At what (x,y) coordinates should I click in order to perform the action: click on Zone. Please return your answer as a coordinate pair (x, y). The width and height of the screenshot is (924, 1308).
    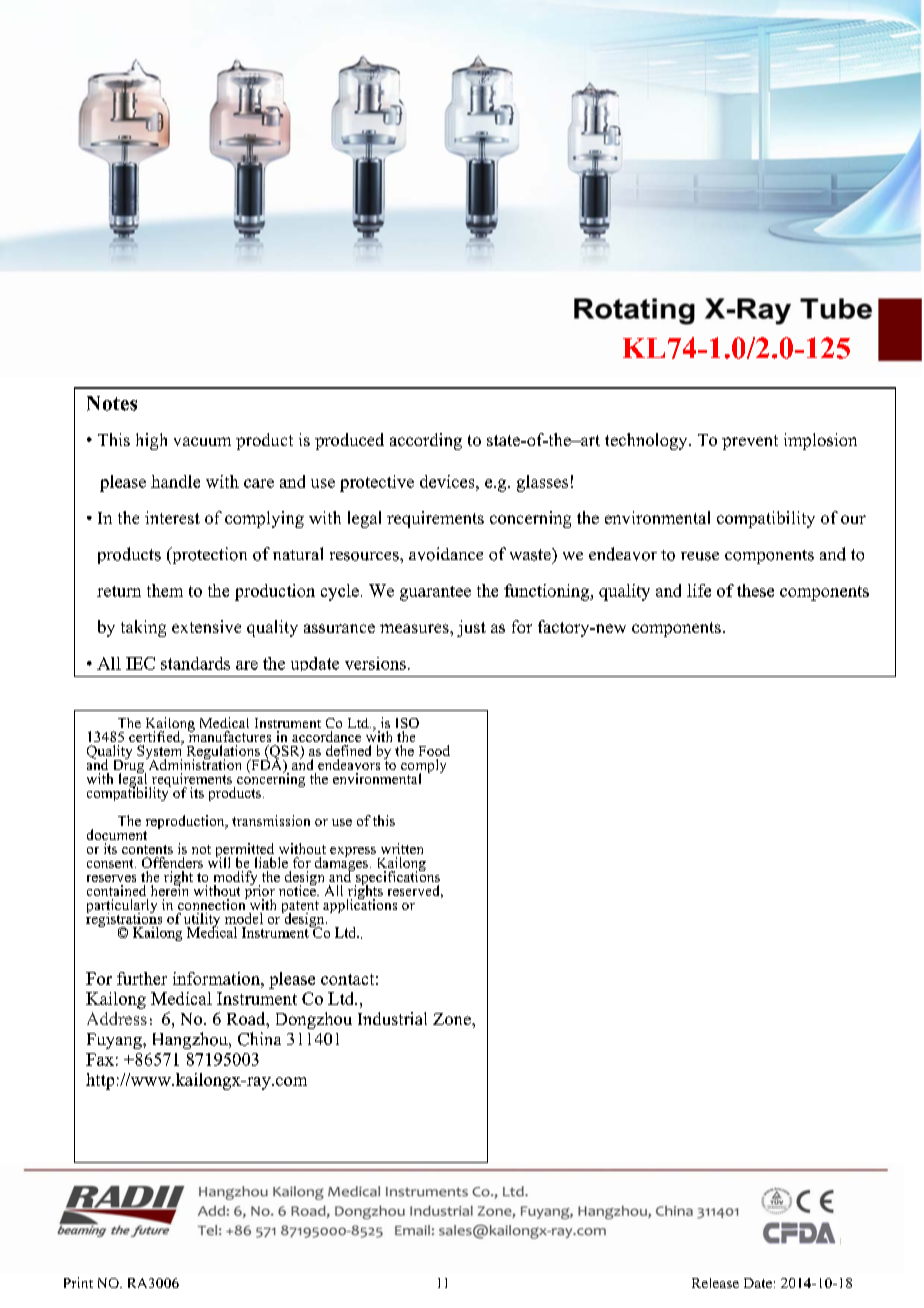
    Looking at the image, I should click on (453, 1019).
